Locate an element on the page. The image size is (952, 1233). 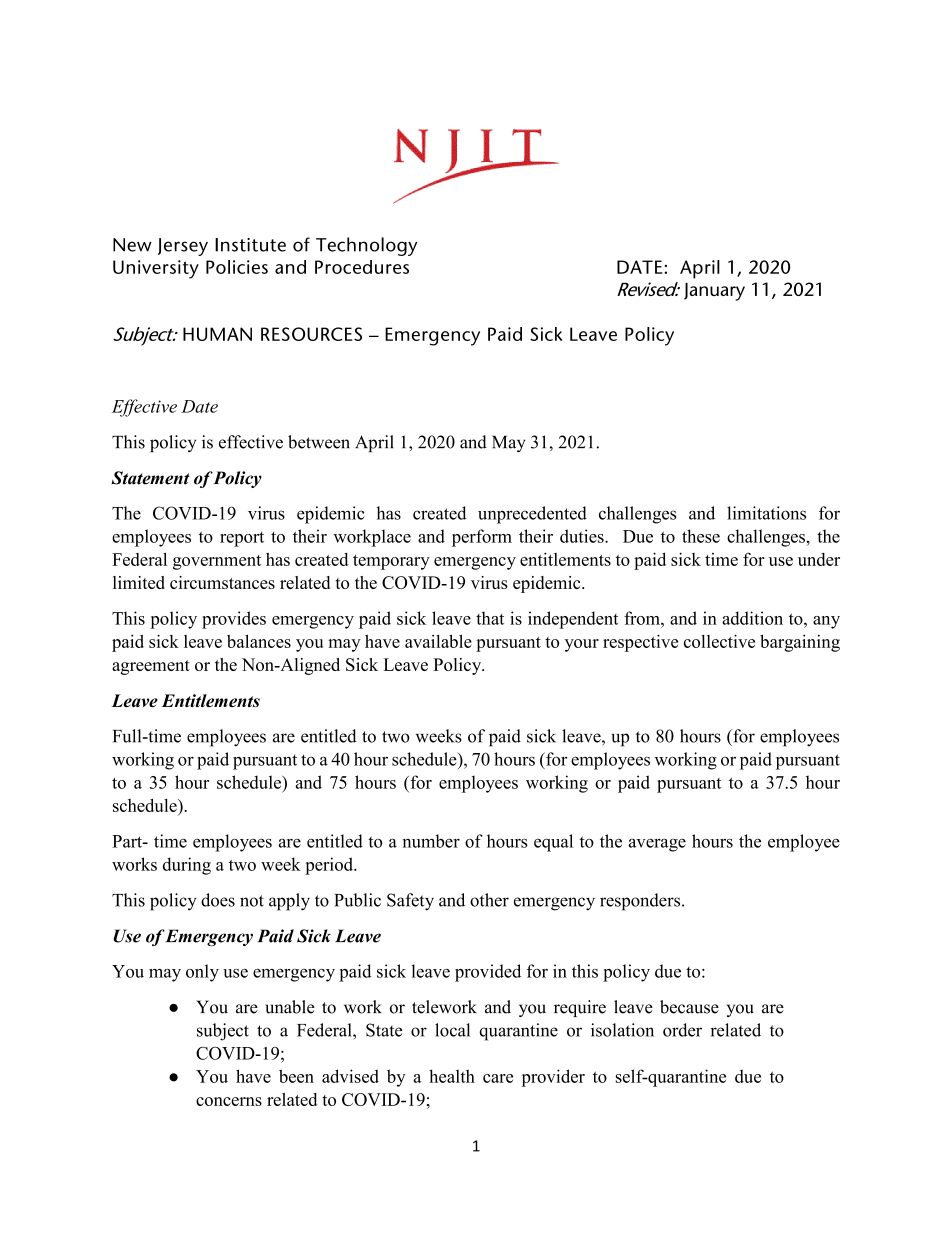
care is located at coordinates (498, 1078).
